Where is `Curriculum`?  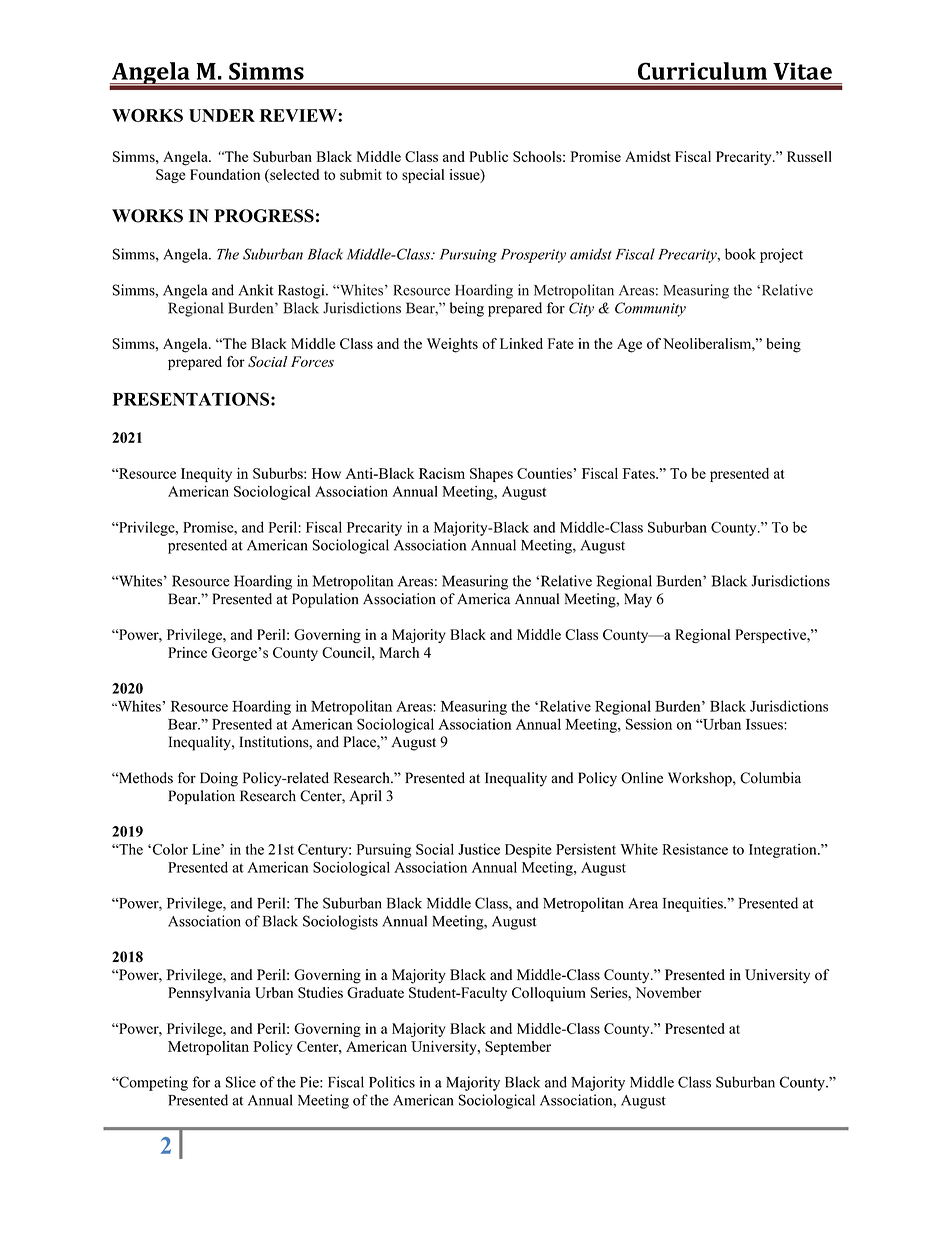
Curriculum is located at coordinates (702, 71).
